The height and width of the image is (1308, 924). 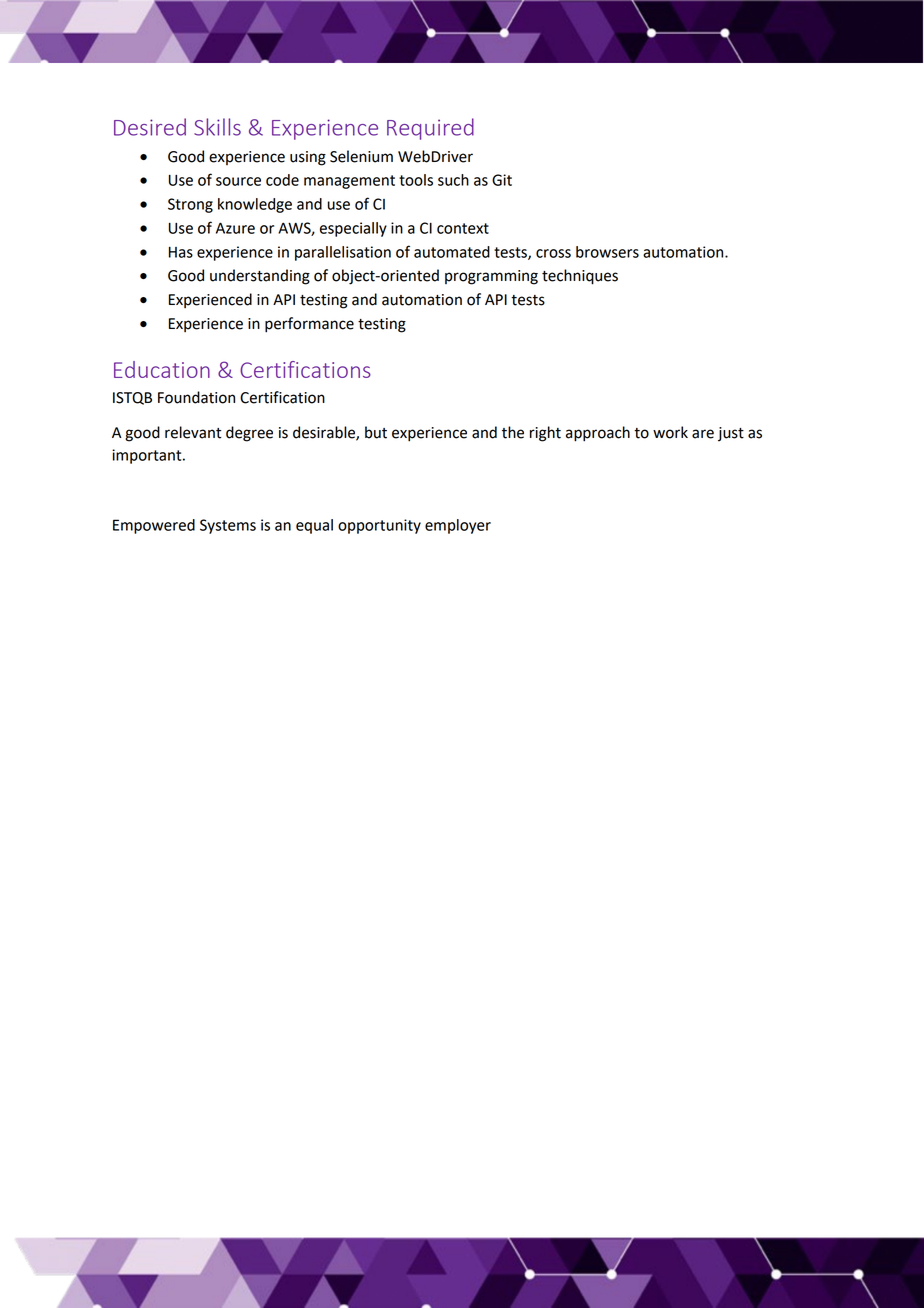 I want to click on Git, so click(x=502, y=180).
